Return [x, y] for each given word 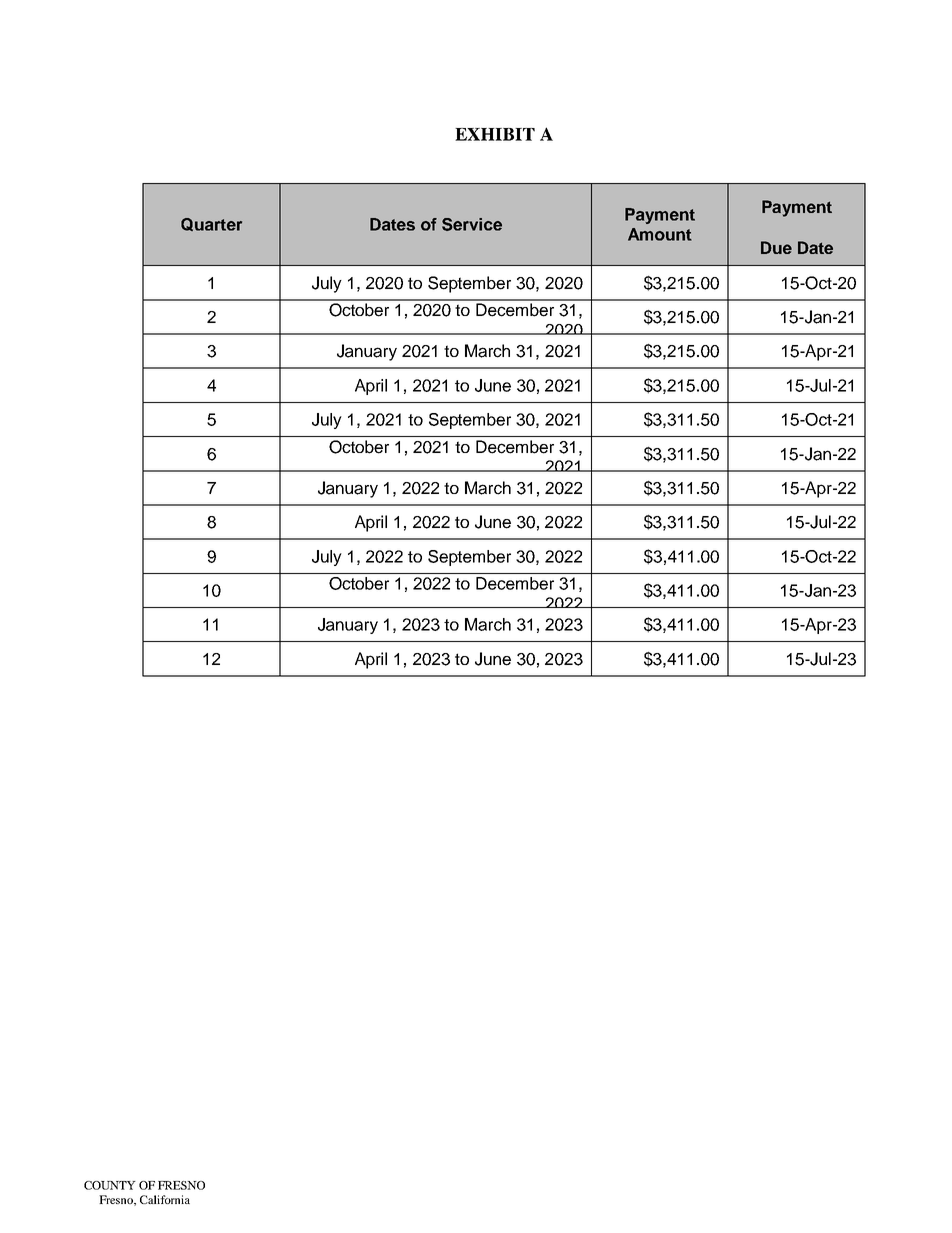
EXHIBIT [495, 134]
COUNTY [110, 1185]
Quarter [211, 224]
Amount [660, 234]
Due [776, 247]
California [165, 1199]
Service [472, 224]
